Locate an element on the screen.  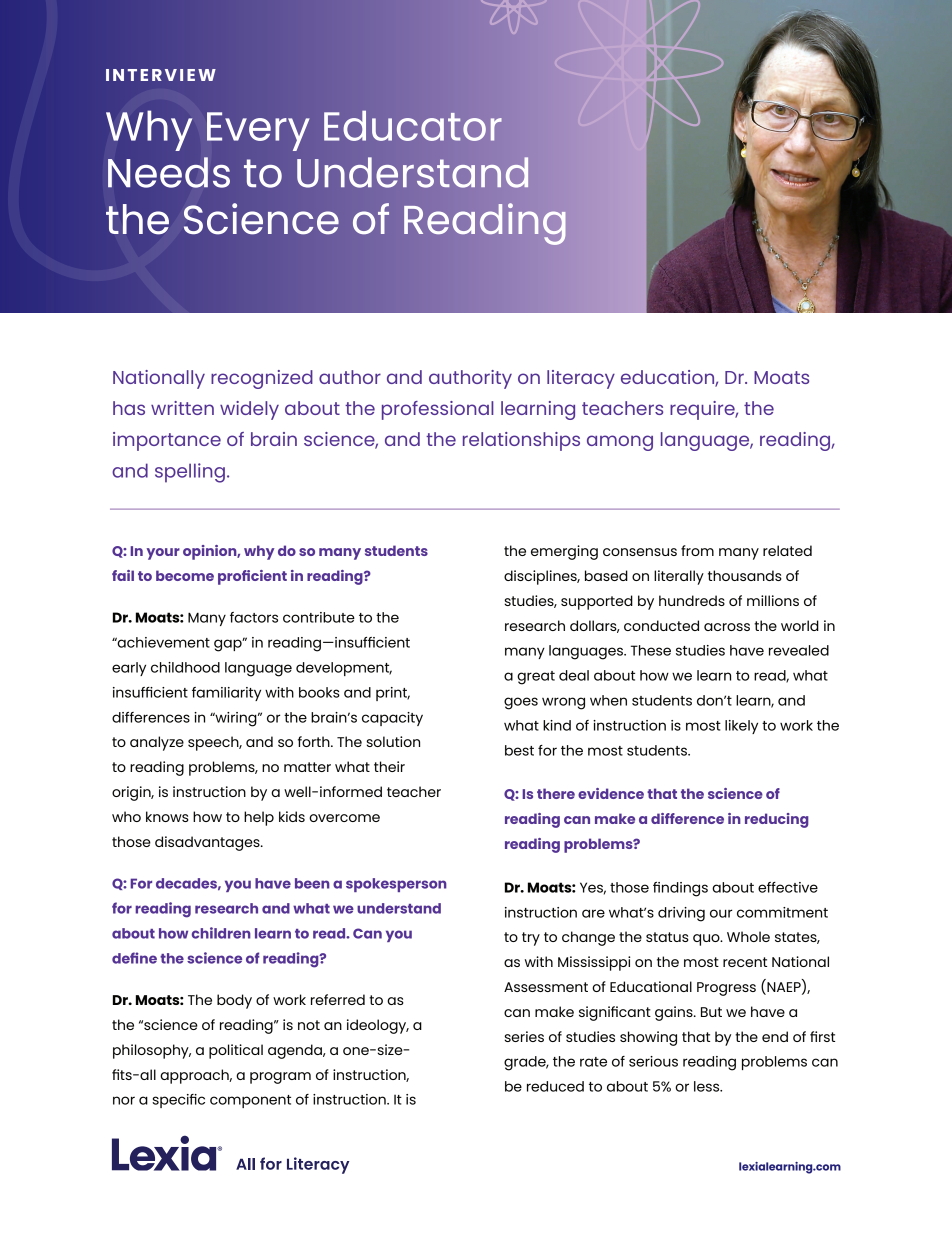
thousands is located at coordinates (745, 575).
